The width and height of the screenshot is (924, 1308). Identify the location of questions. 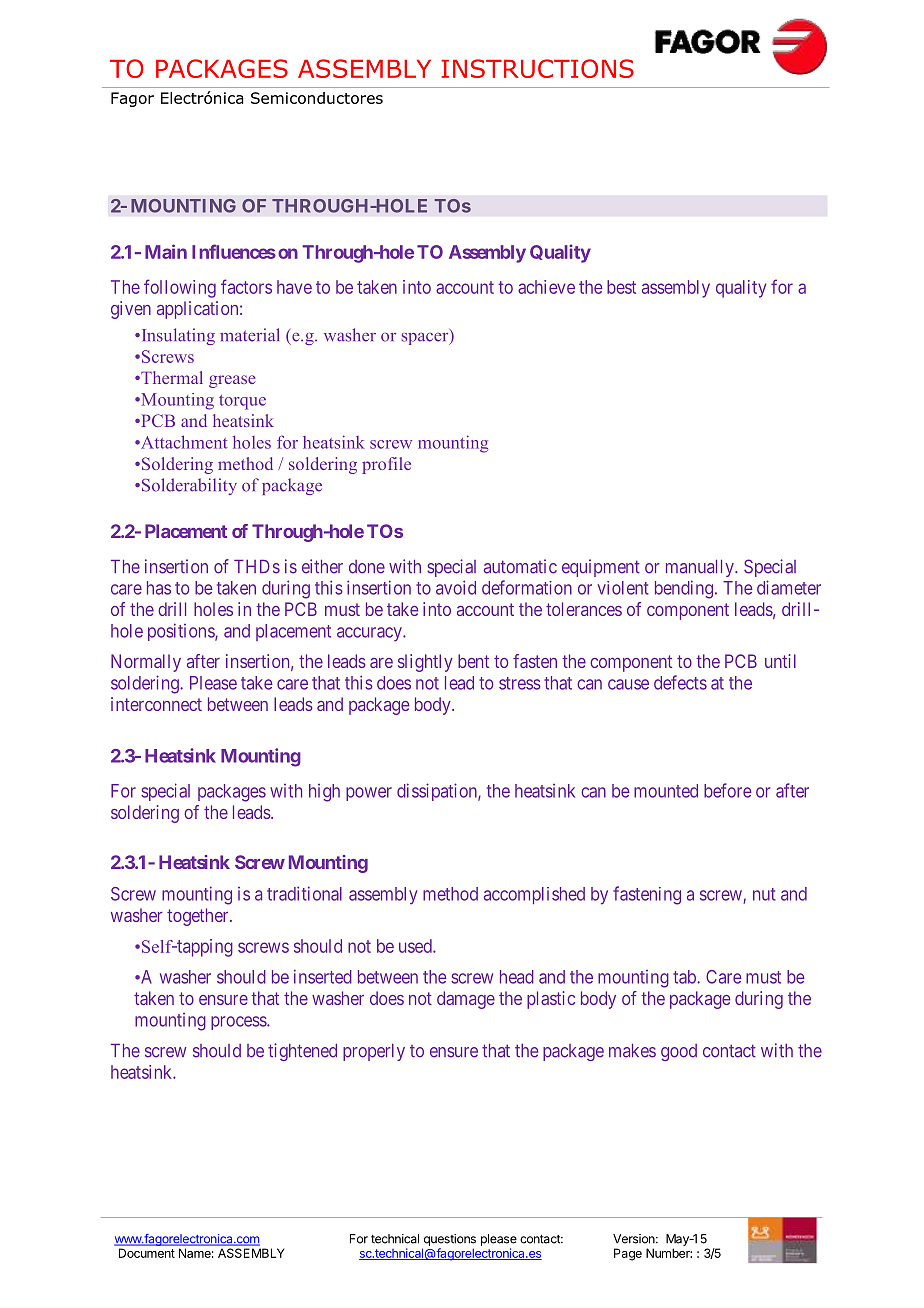
(450, 1240).
